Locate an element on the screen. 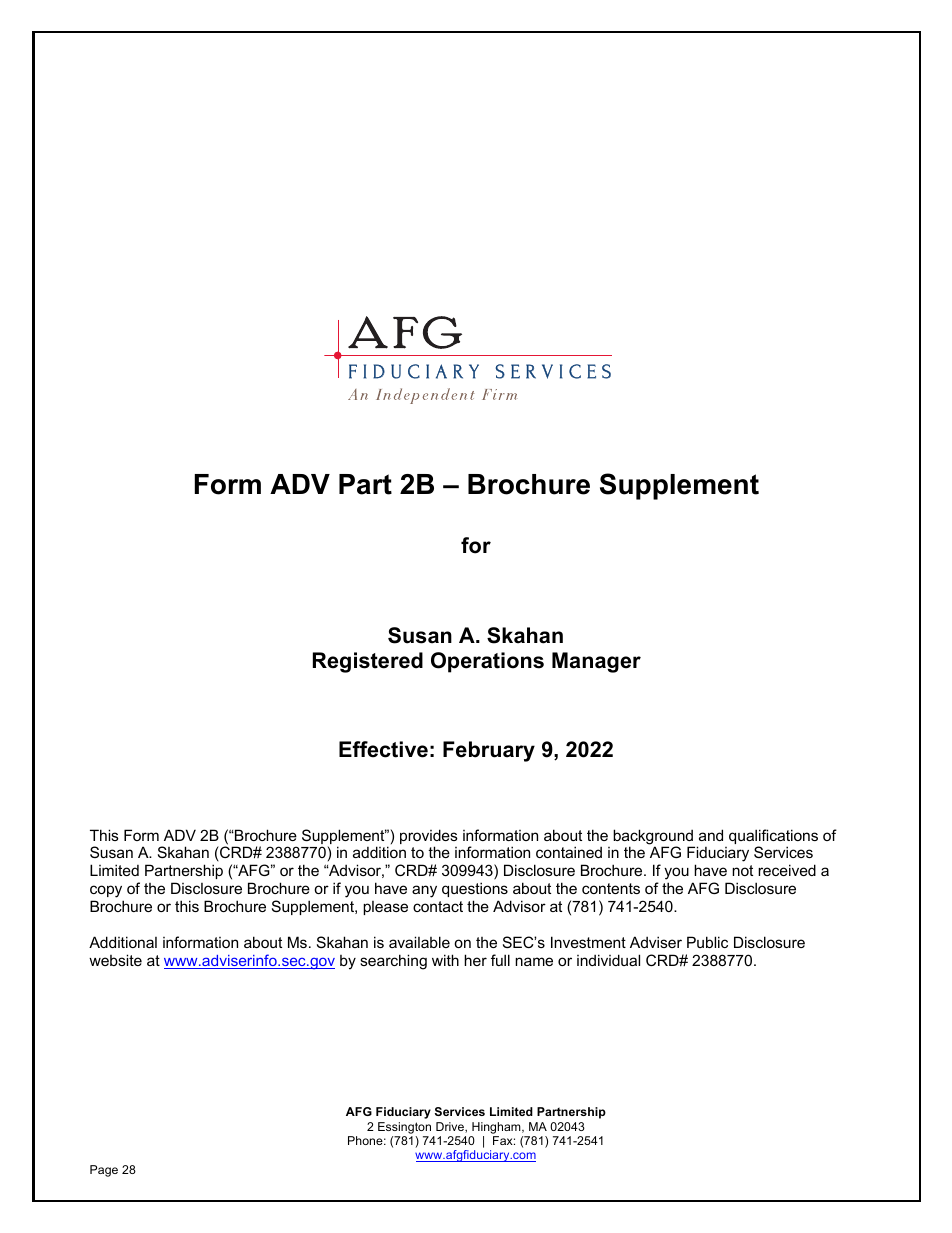 This screenshot has width=952, height=1233. copy is located at coordinates (107, 893).
